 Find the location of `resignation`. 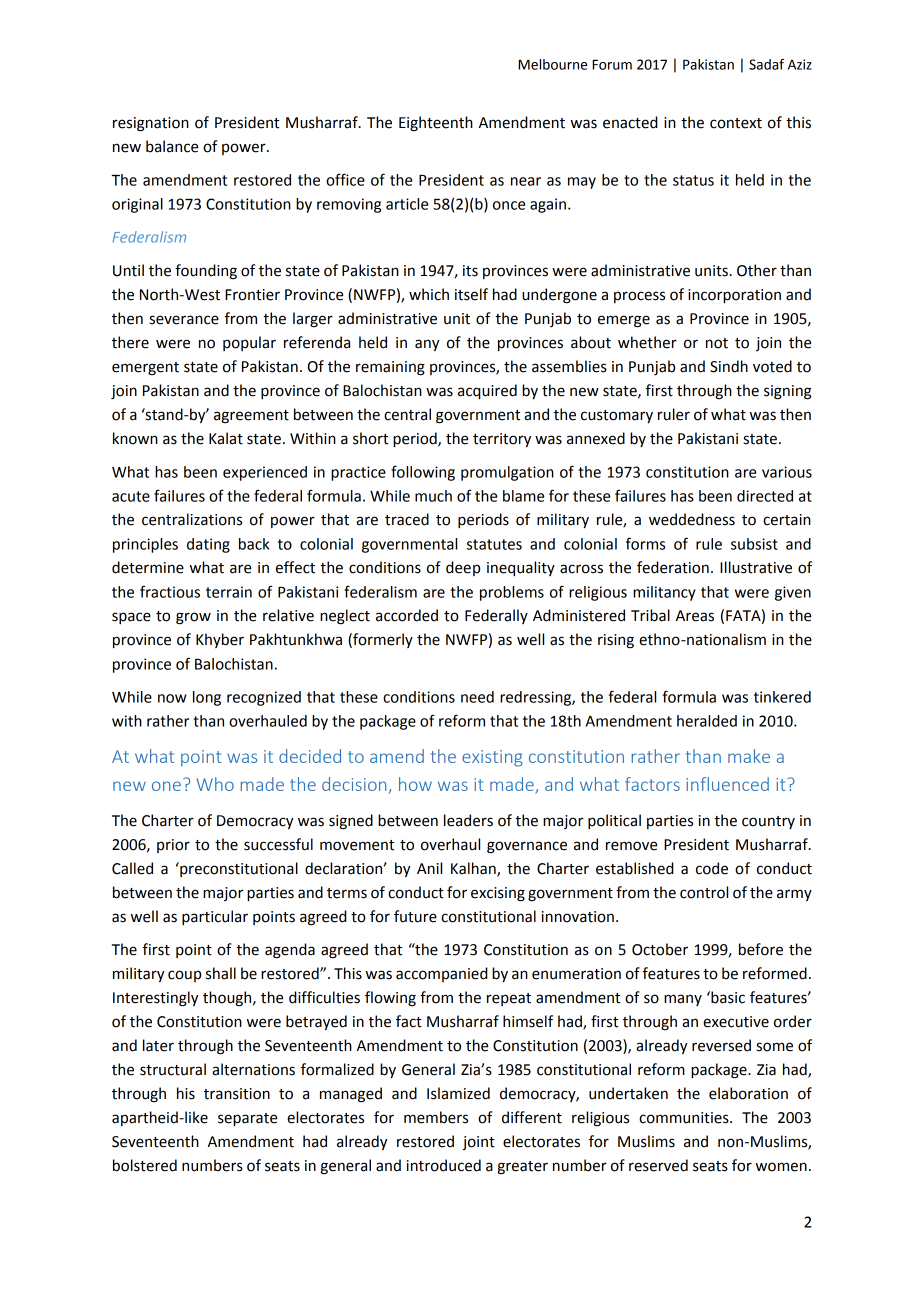

resignation is located at coordinates (151, 124).
